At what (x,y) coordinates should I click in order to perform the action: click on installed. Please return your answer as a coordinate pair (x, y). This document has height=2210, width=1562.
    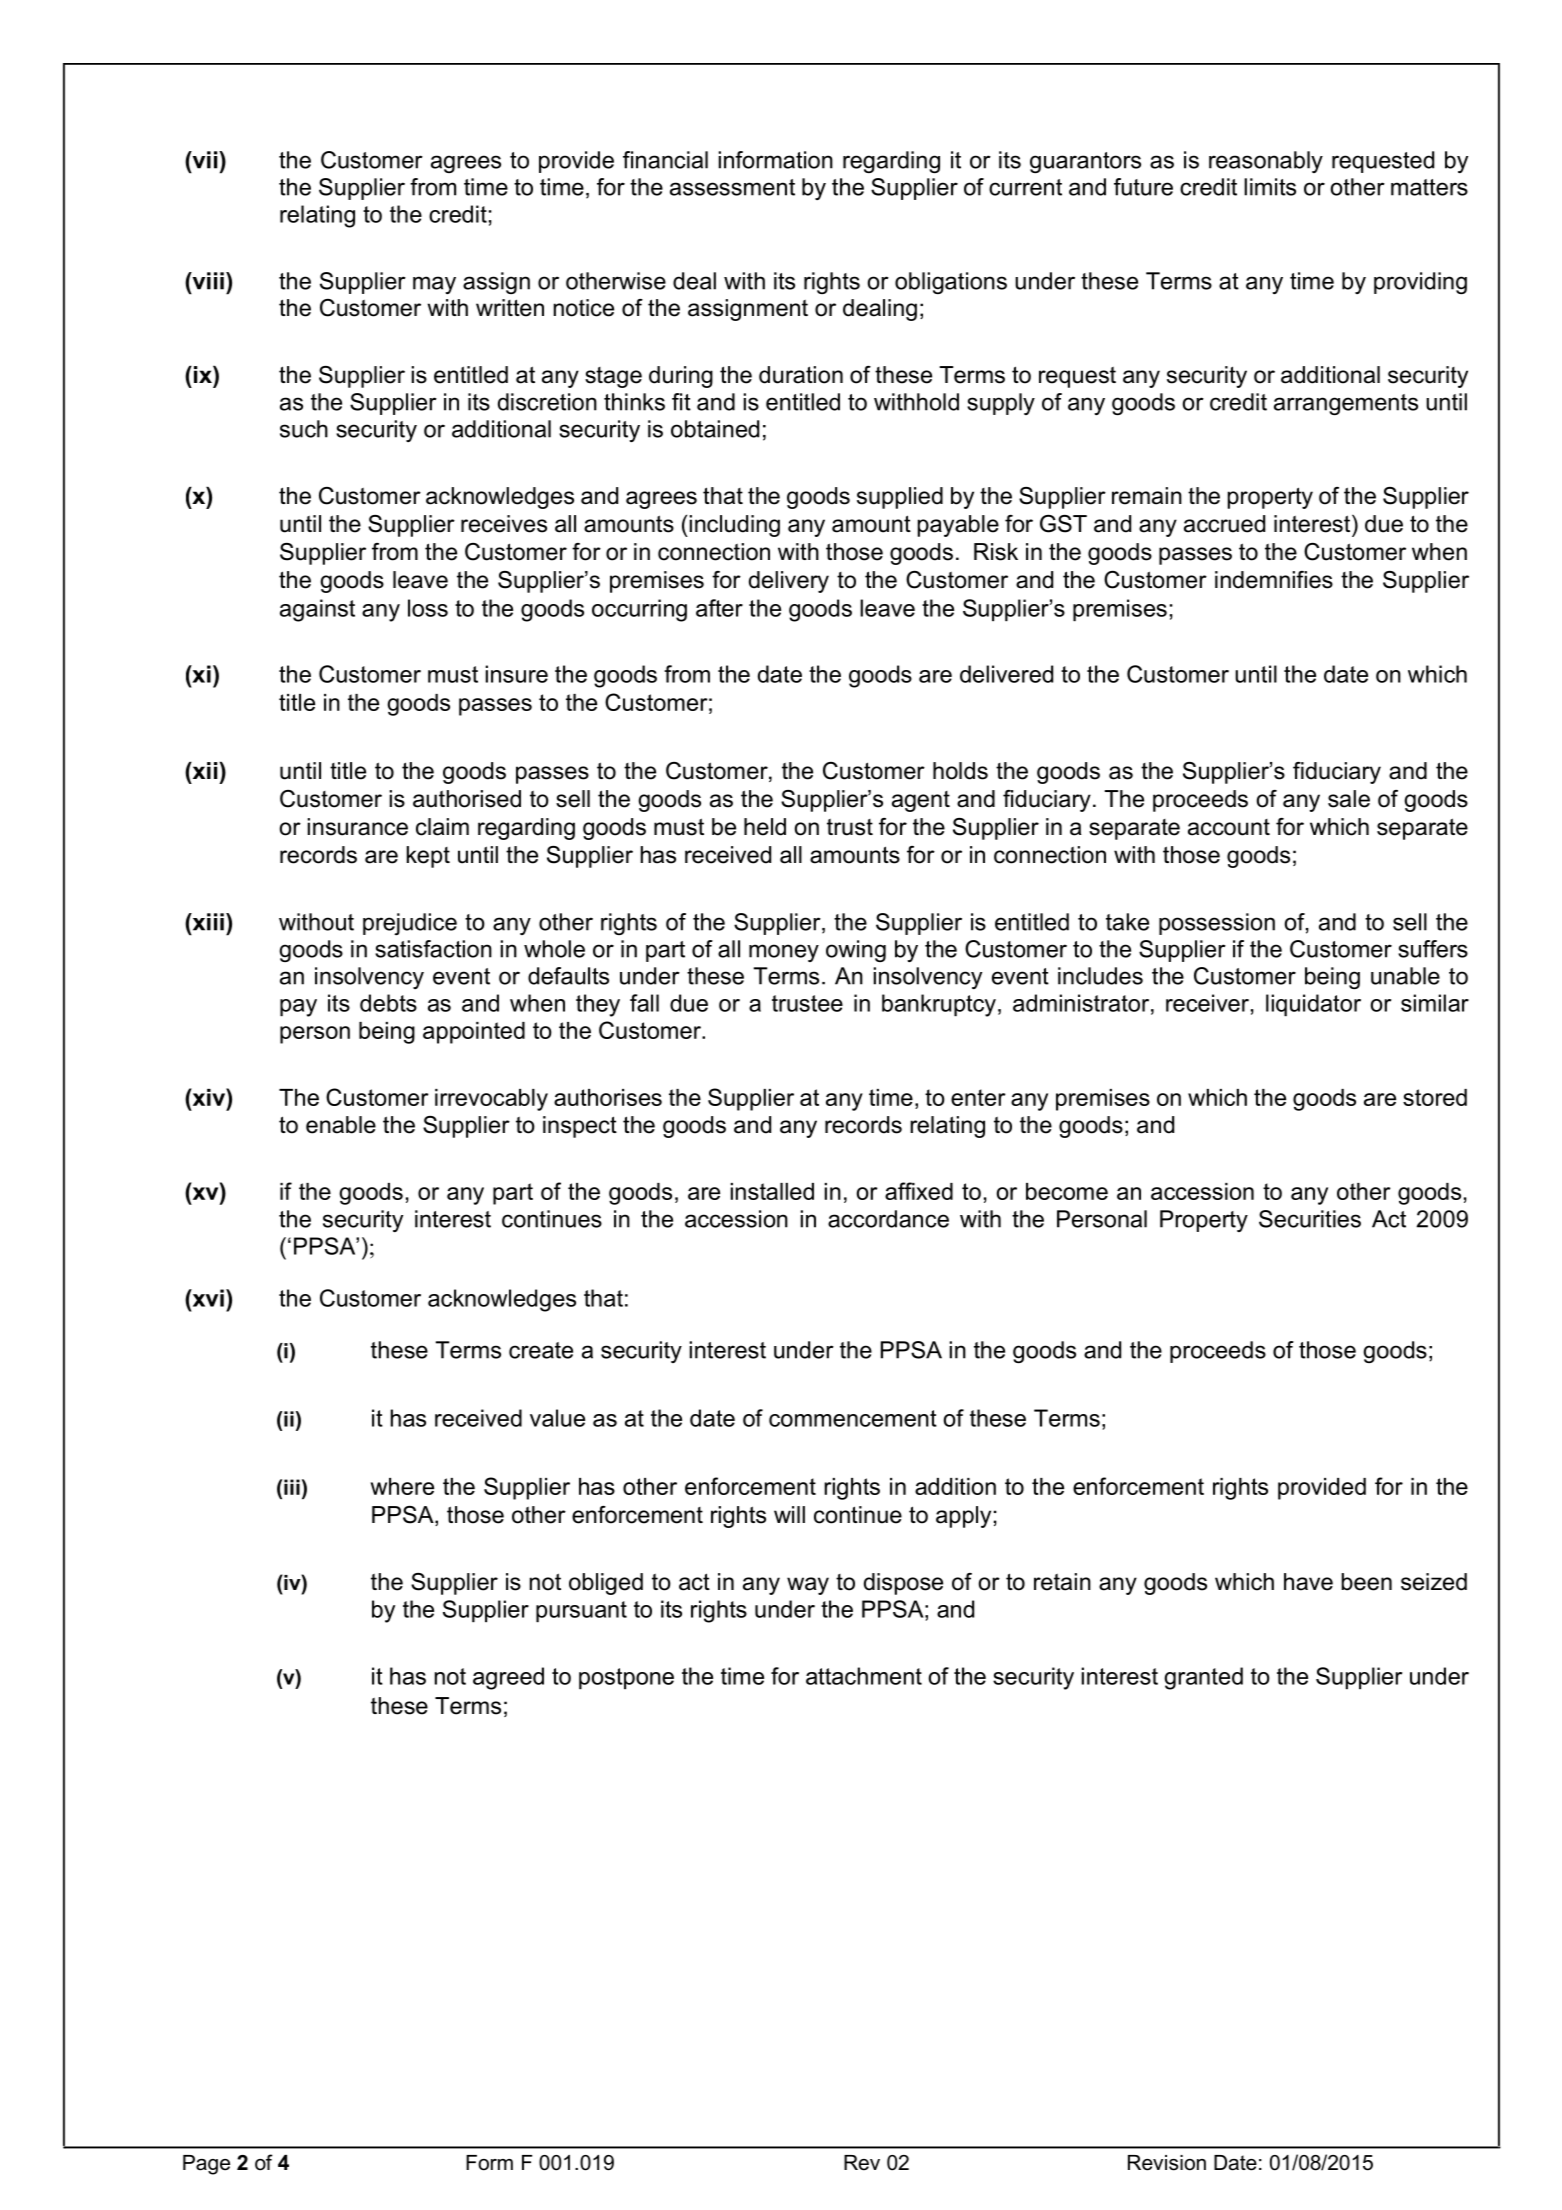
    Looking at the image, I should click on (772, 1191).
